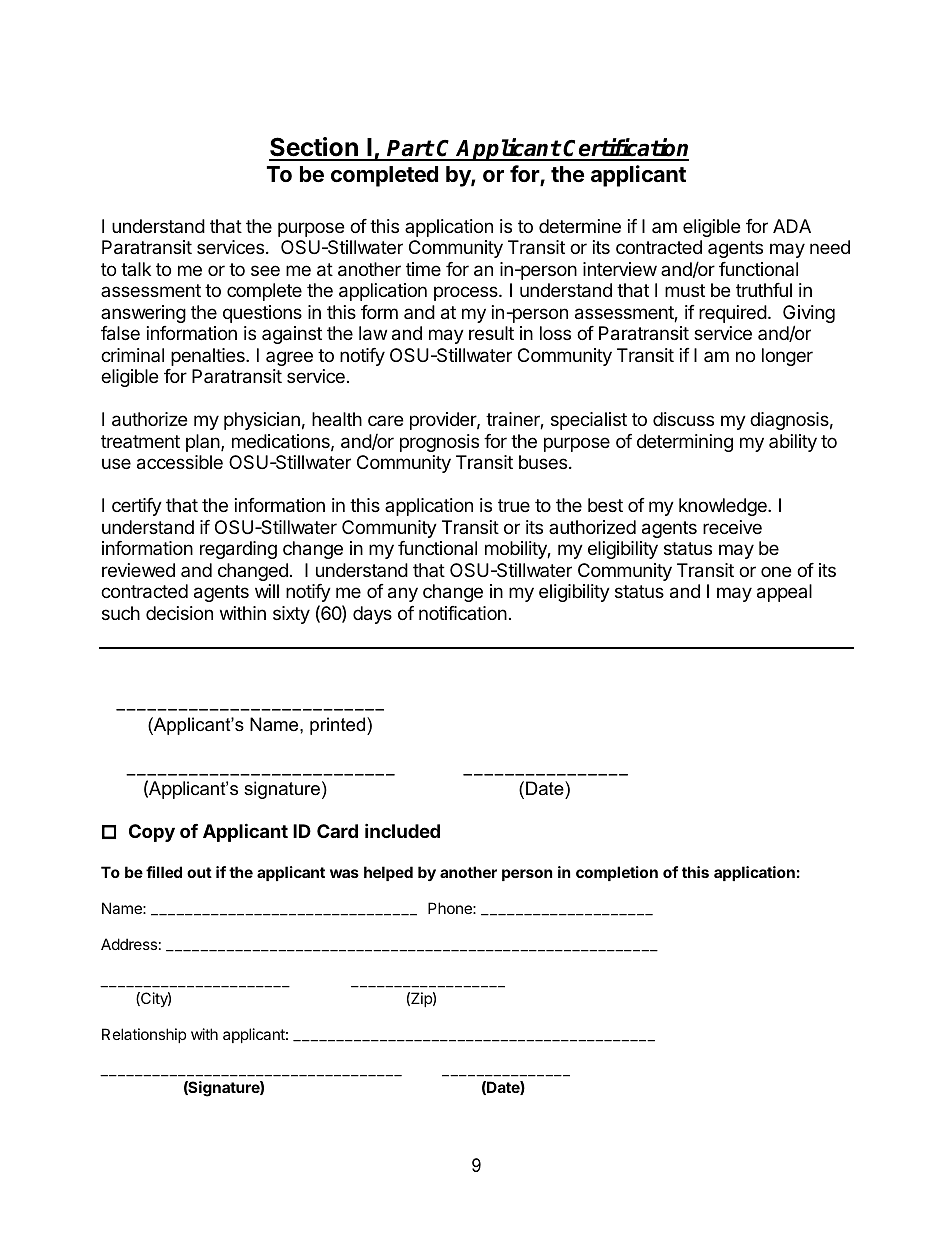 Image resolution: width=952 pixels, height=1233 pixels. Describe the element at coordinates (784, 593) in the screenshot. I see `appeal` at that location.
